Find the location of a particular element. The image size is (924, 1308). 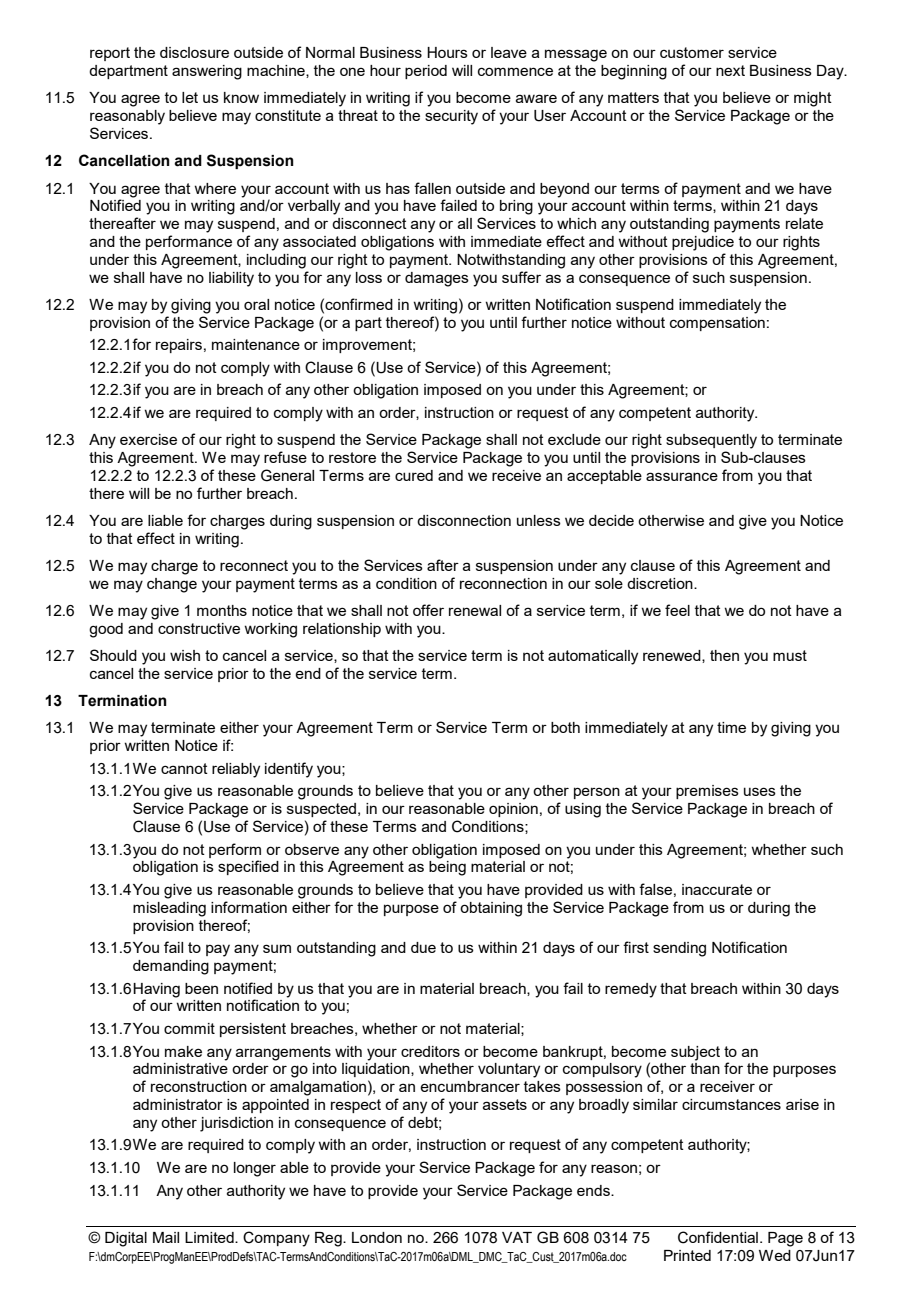

wish is located at coordinates (185, 655).
